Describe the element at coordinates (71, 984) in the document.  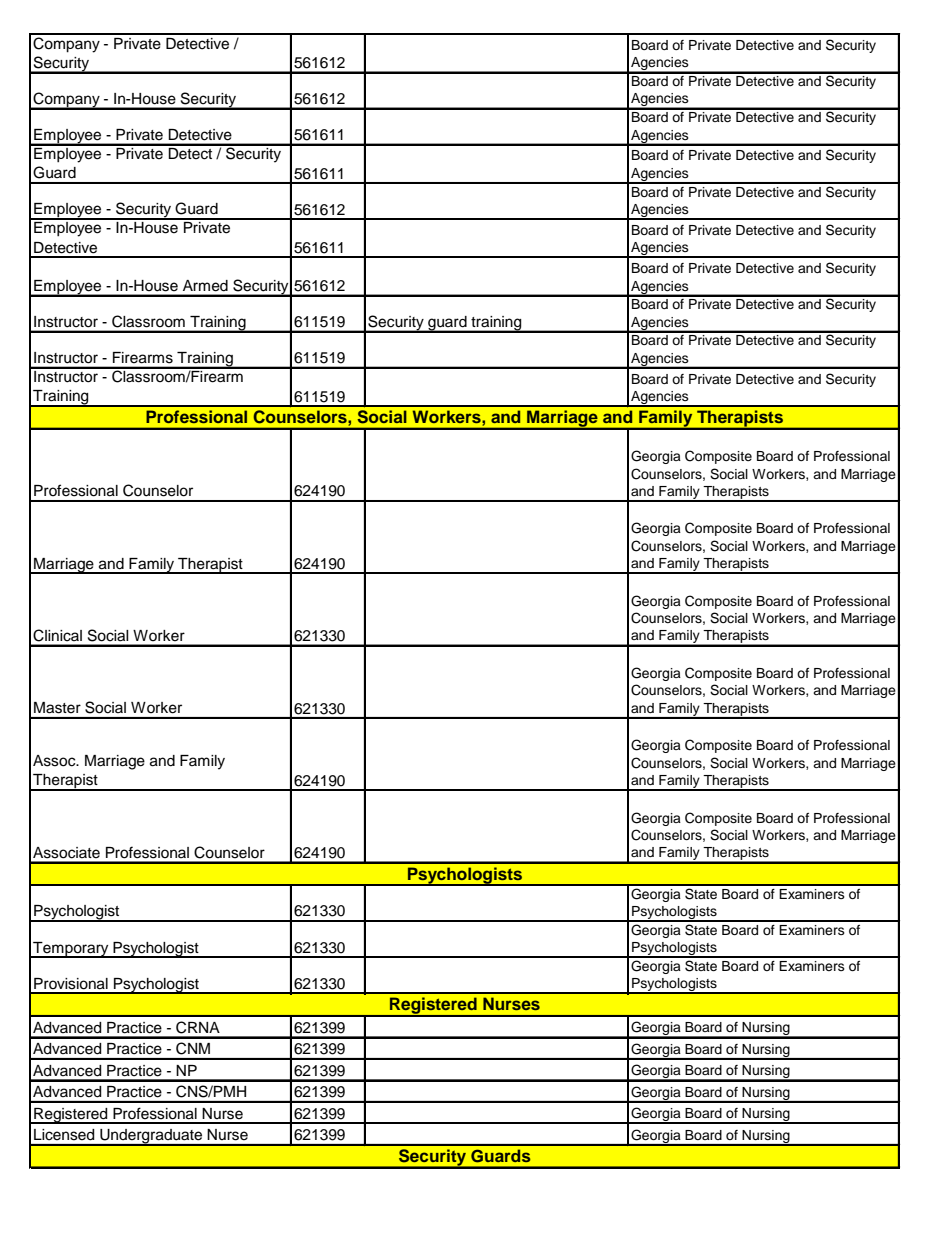
I see `Provisional` at that location.
